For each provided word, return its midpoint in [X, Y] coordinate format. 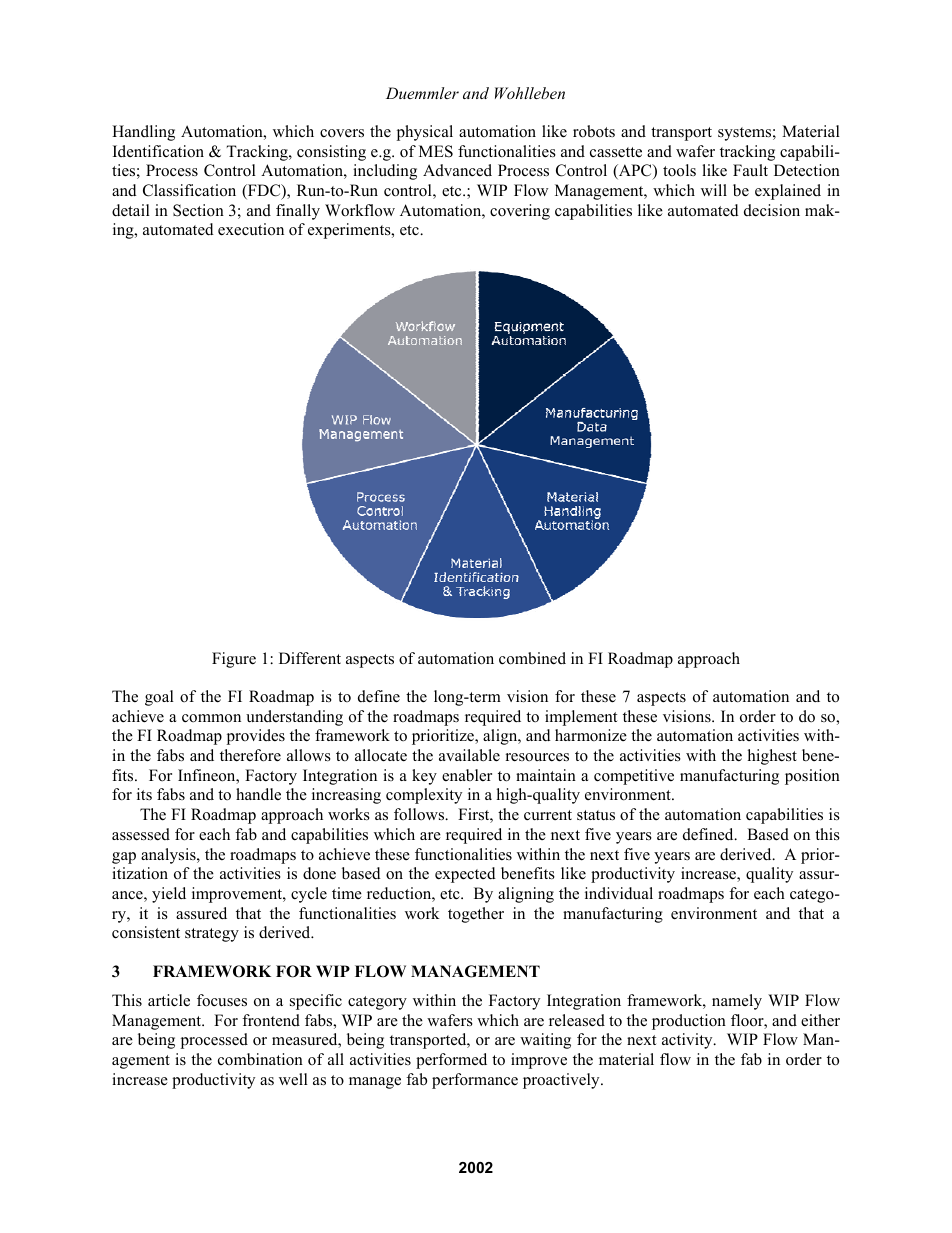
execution [251, 229]
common [211, 718]
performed [451, 1061]
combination [260, 1059]
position [812, 777]
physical [425, 133]
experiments [350, 231]
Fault [750, 170]
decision [772, 210]
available [469, 755]
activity [688, 1041]
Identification [158, 151]
